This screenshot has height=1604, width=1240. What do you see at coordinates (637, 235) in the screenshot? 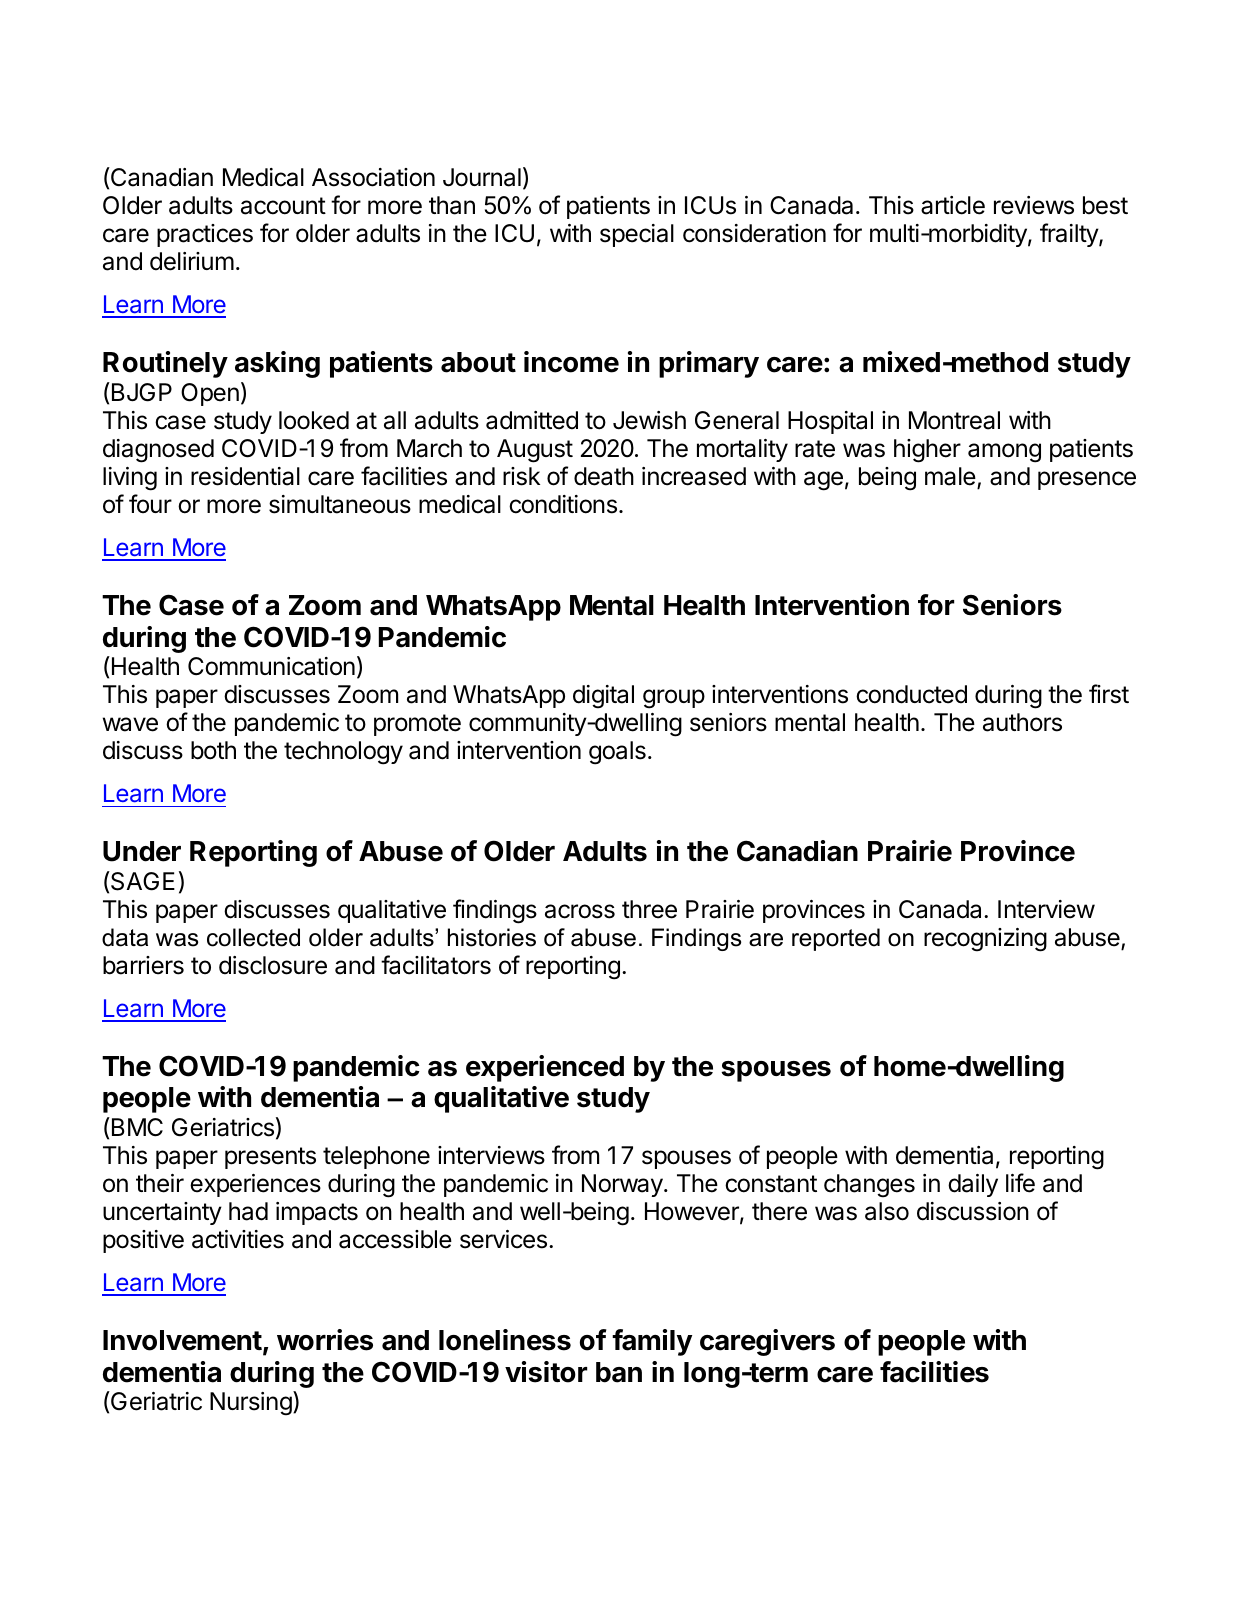
I see `special` at bounding box center [637, 235].
